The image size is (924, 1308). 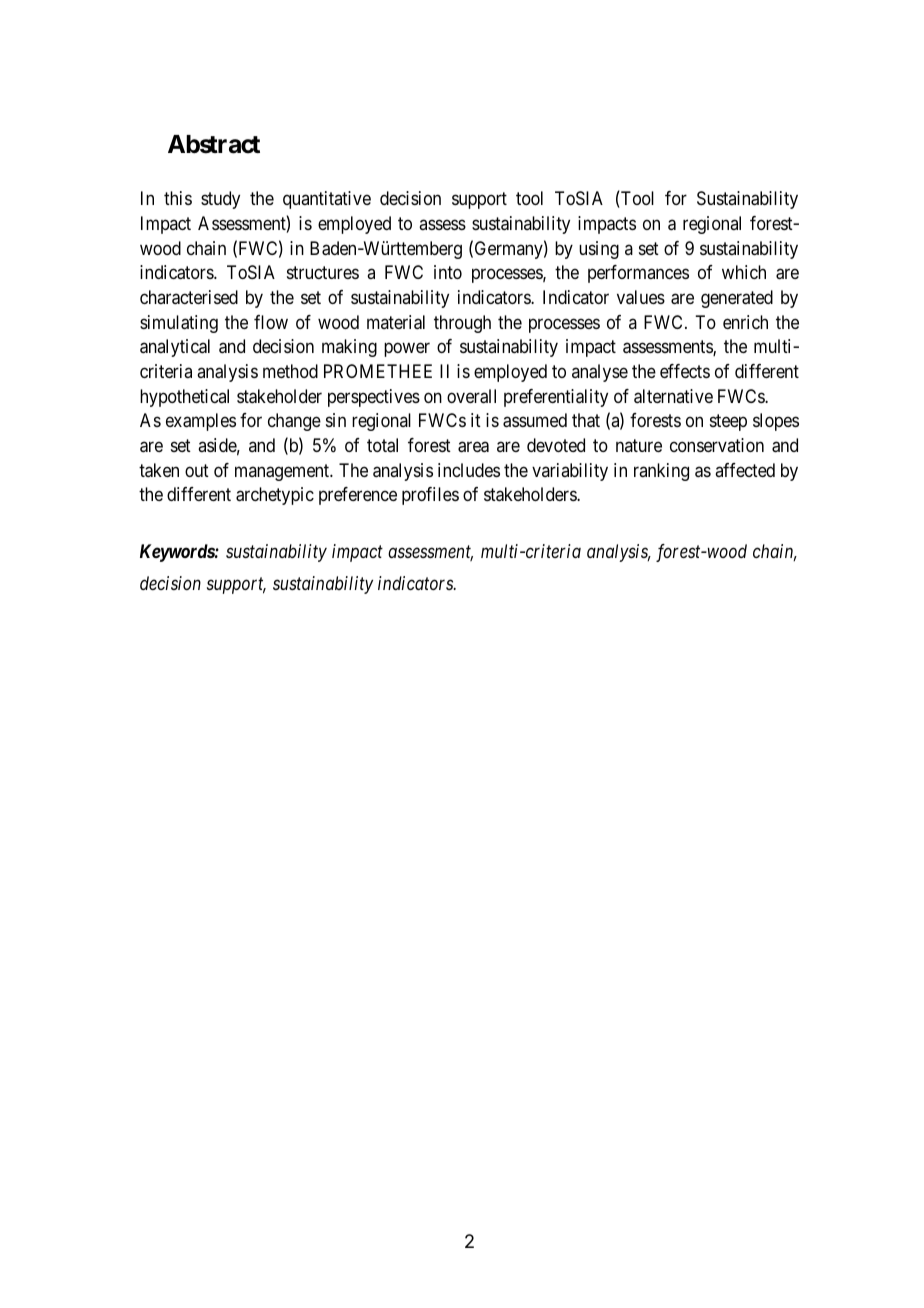 What do you see at coordinates (599, 250) in the document?
I see `using` at bounding box center [599, 250].
